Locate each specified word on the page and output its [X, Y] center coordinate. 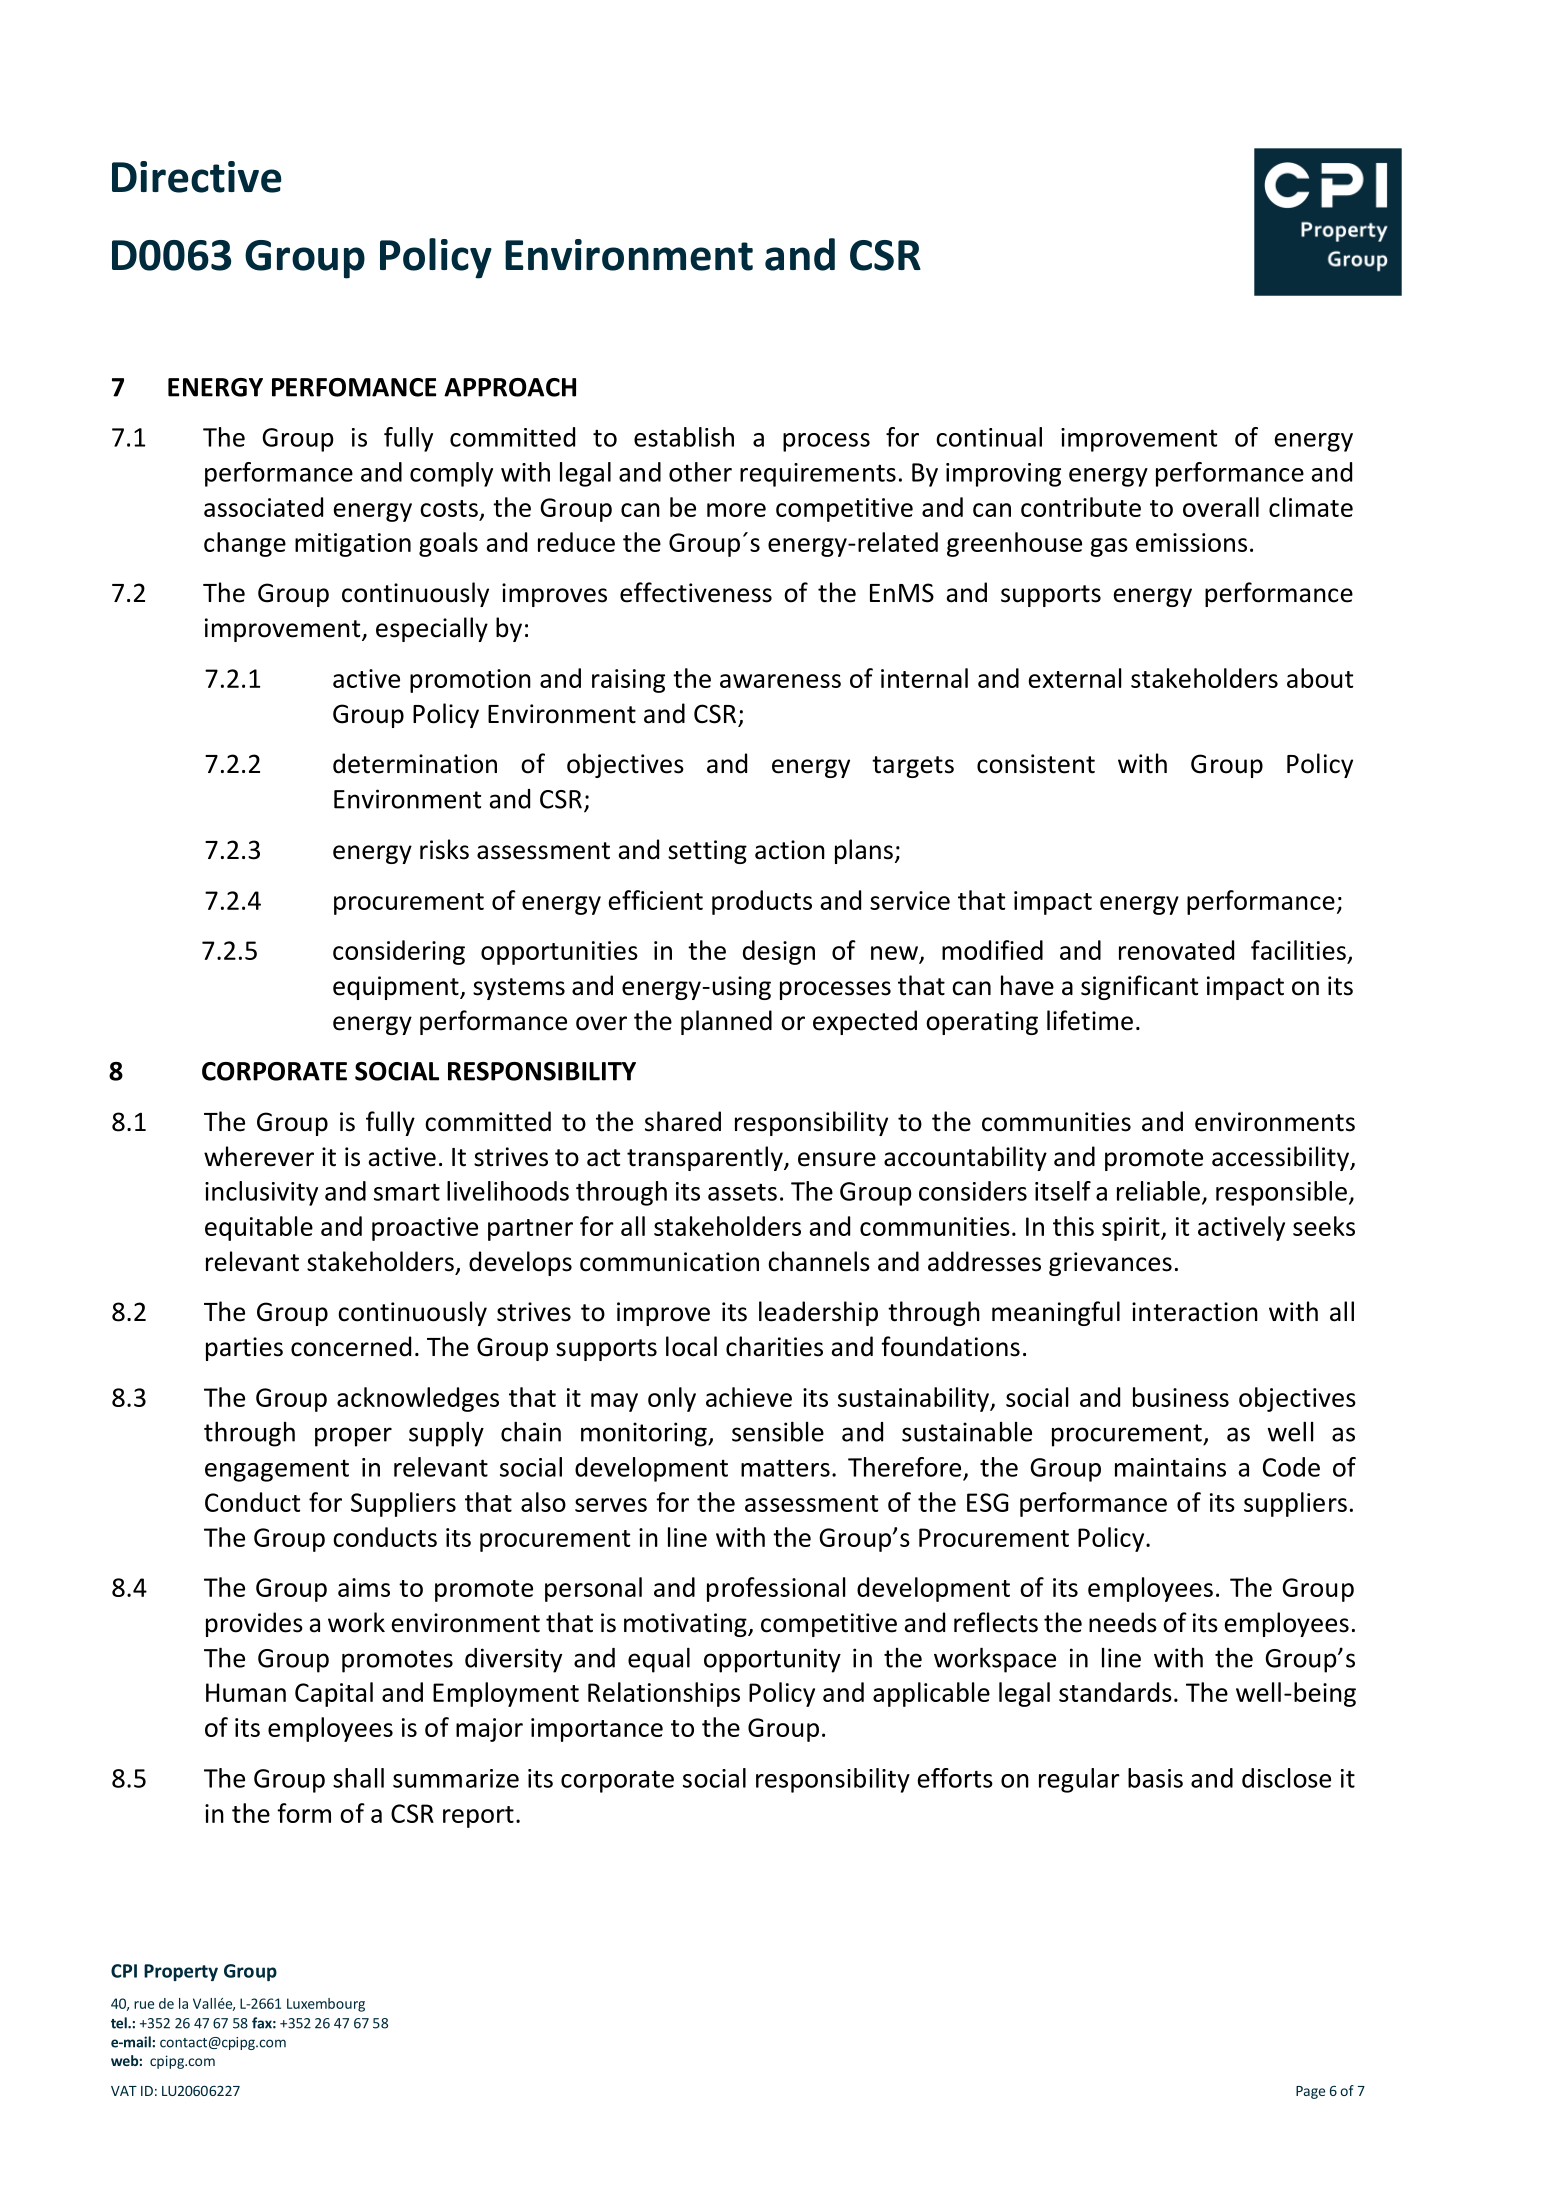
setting [707, 852]
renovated [1176, 950]
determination [415, 763]
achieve [749, 1397]
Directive [197, 177]
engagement [277, 1470]
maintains [1170, 1467]
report [478, 1817]
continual [989, 437]
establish [684, 437]
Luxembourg [326, 2005]
